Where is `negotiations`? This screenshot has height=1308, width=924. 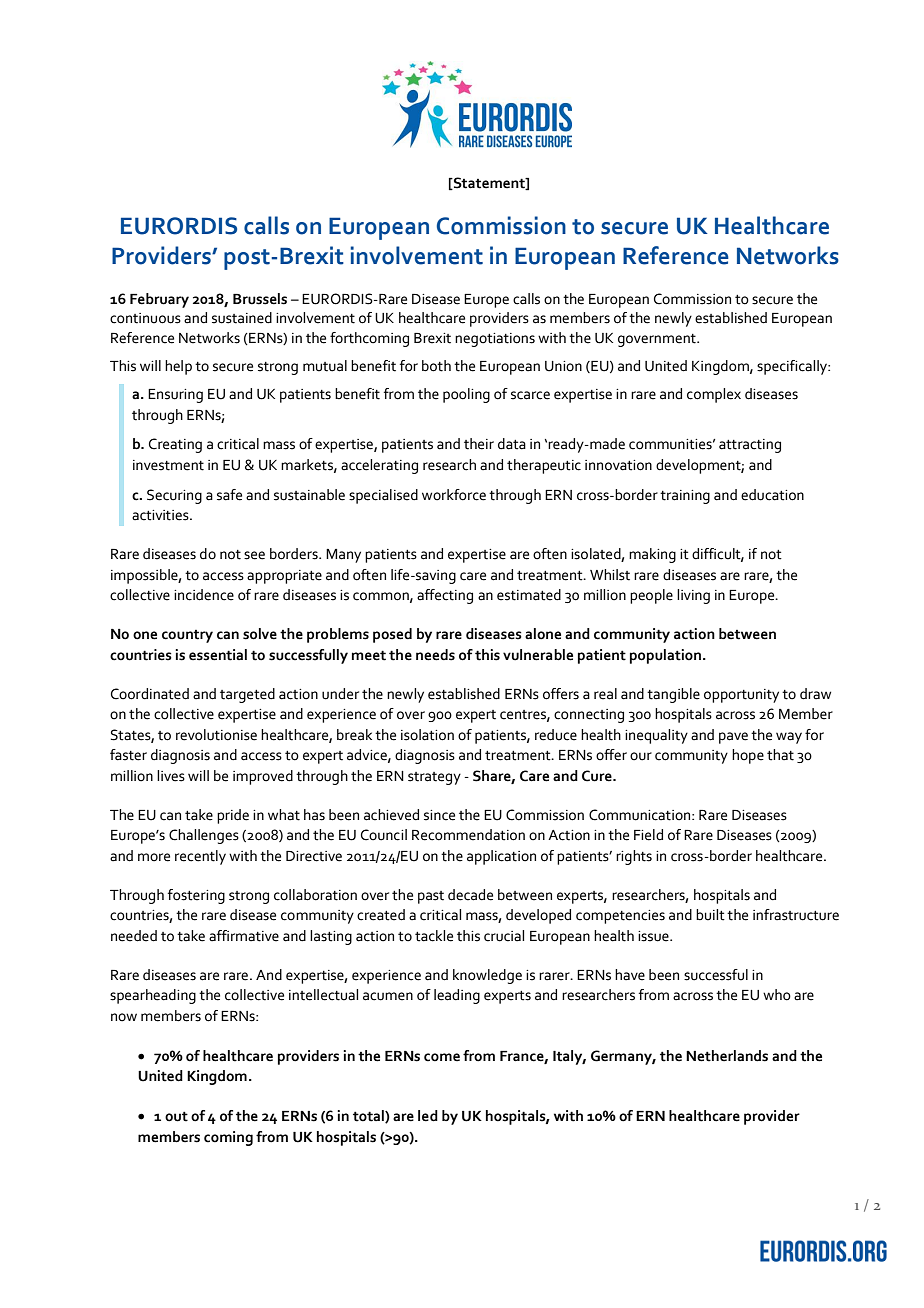
negotiations is located at coordinates (495, 340).
